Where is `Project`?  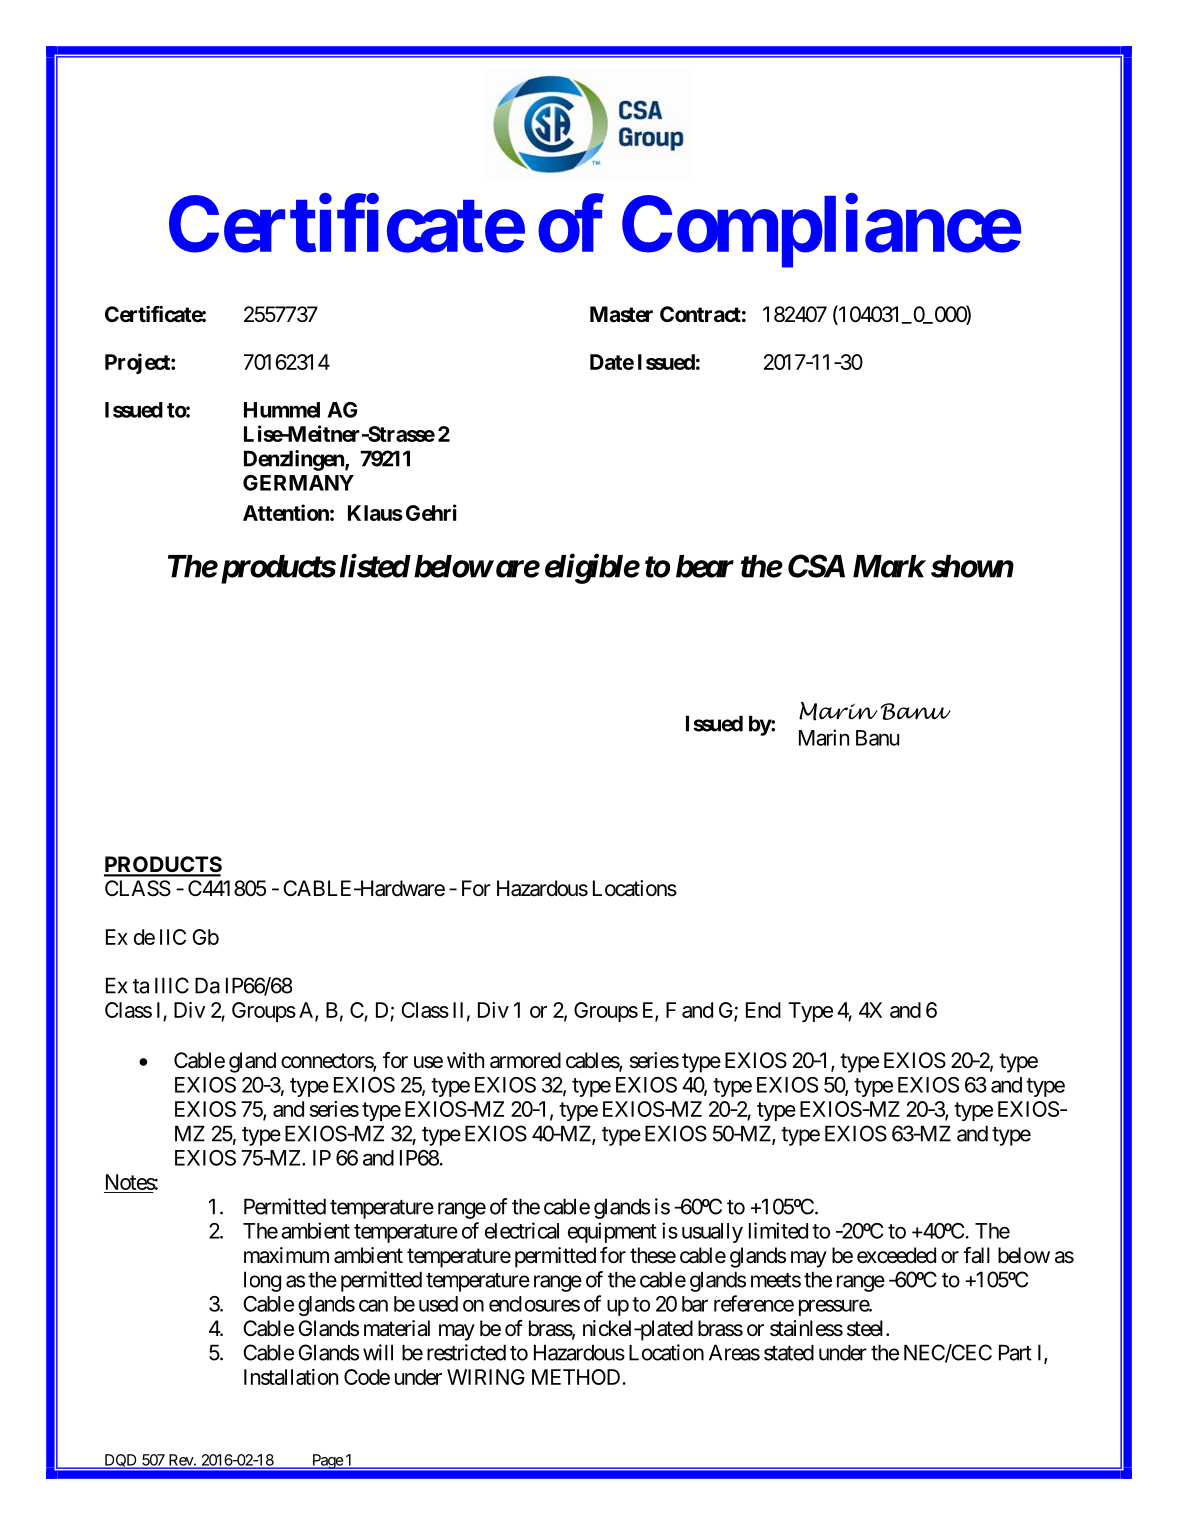
Project is located at coordinates (138, 363).
